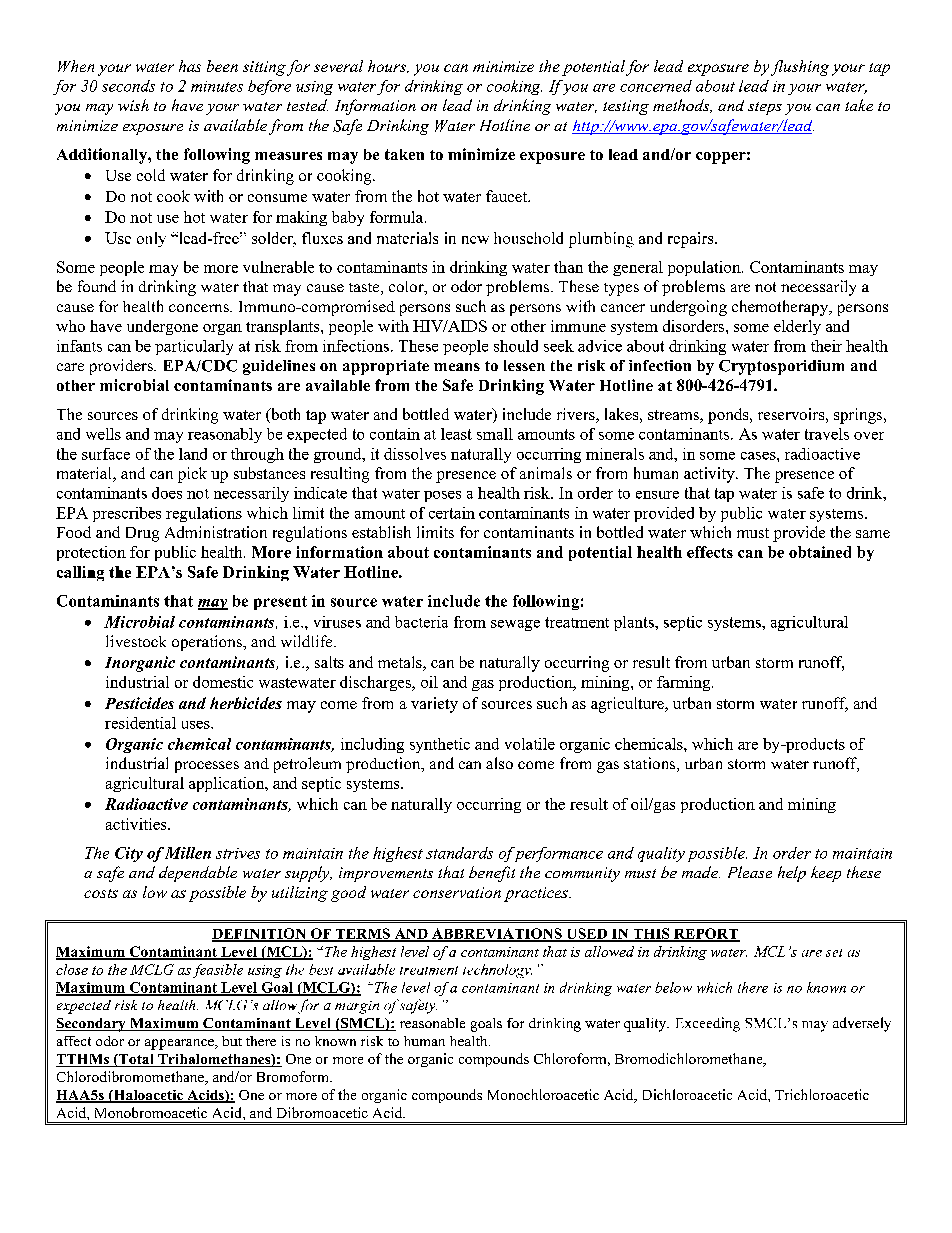  I want to click on reasonable, so click(432, 1023).
